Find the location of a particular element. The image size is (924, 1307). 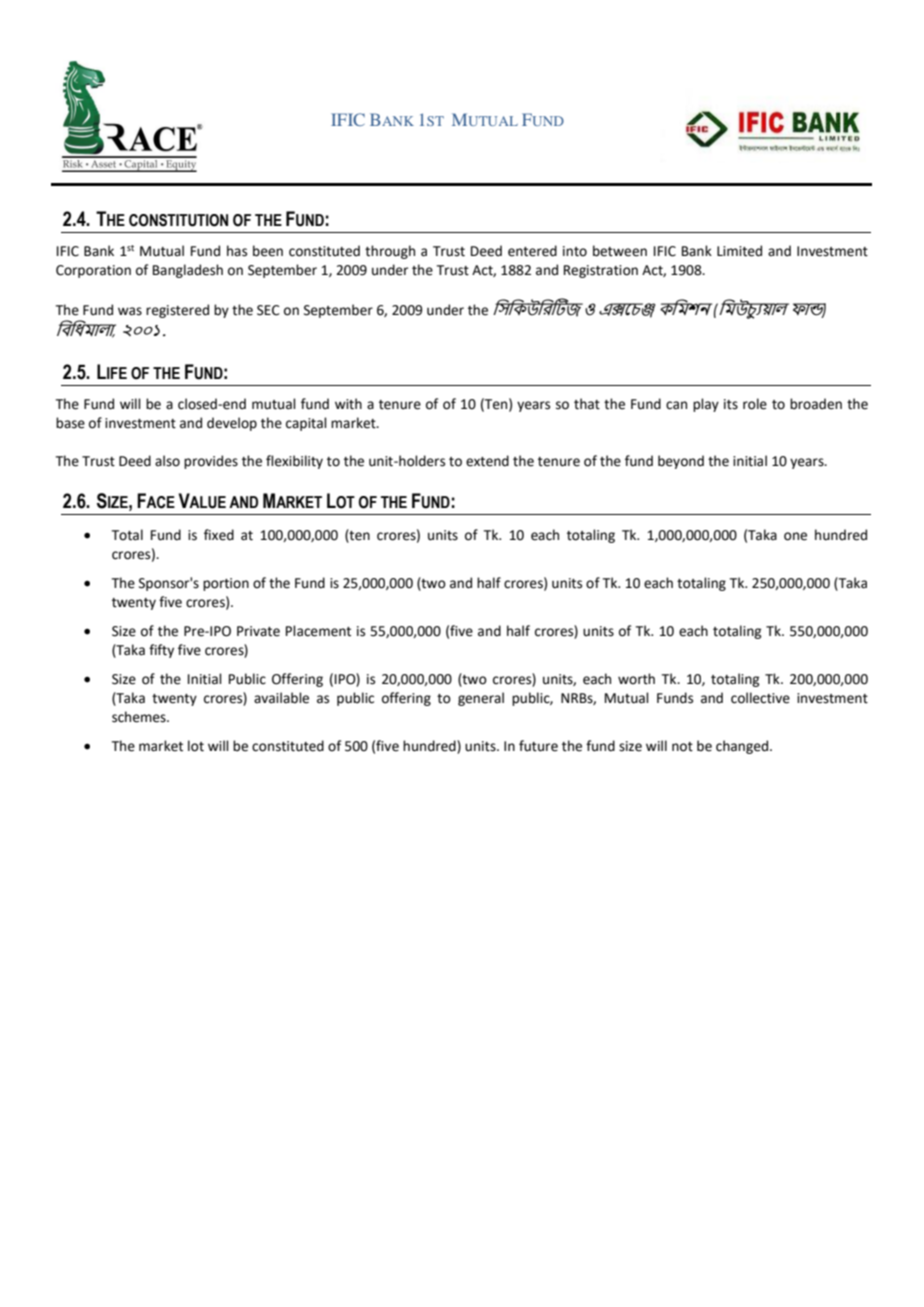

extend is located at coordinates (487, 461).
